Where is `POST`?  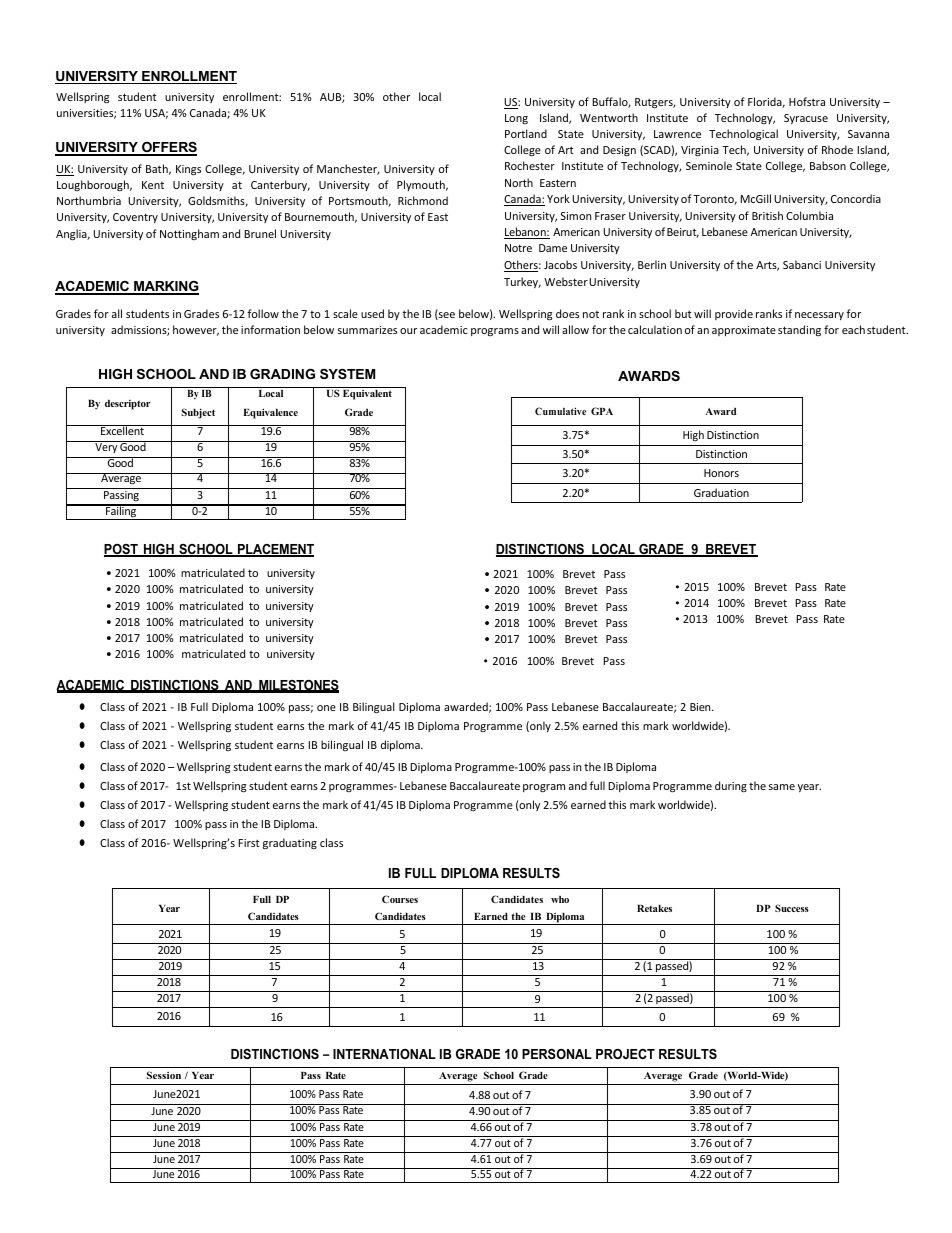 POST is located at coordinates (122, 550).
